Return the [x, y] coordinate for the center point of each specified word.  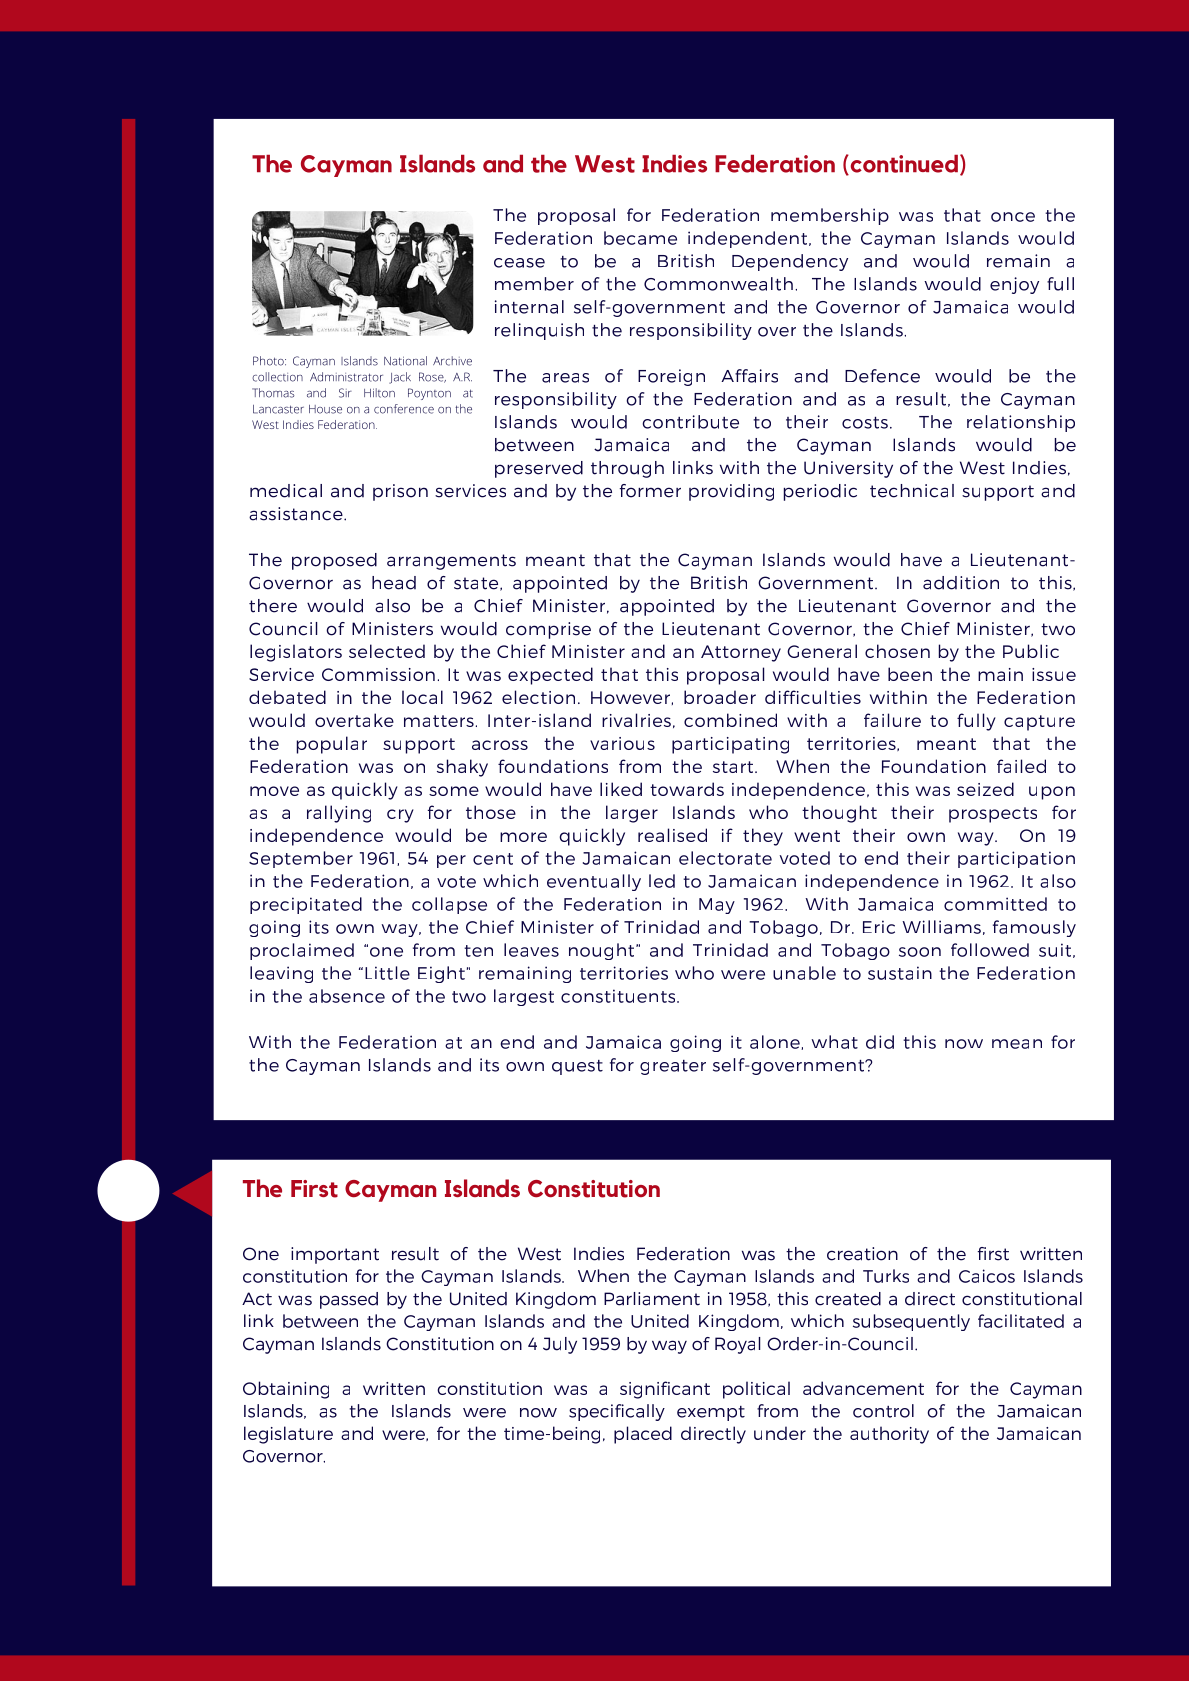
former [650, 491]
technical [912, 491]
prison [400, 492]
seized [985, 789]
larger [632, 814]
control [883, 1411]
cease [519, 263]
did [880, 1042]
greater [673, 1067]
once [1013, 217]
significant [665, 1390]
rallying [339, 814]
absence [347, 996]
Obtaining [286, 1390]
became [640, 238]
